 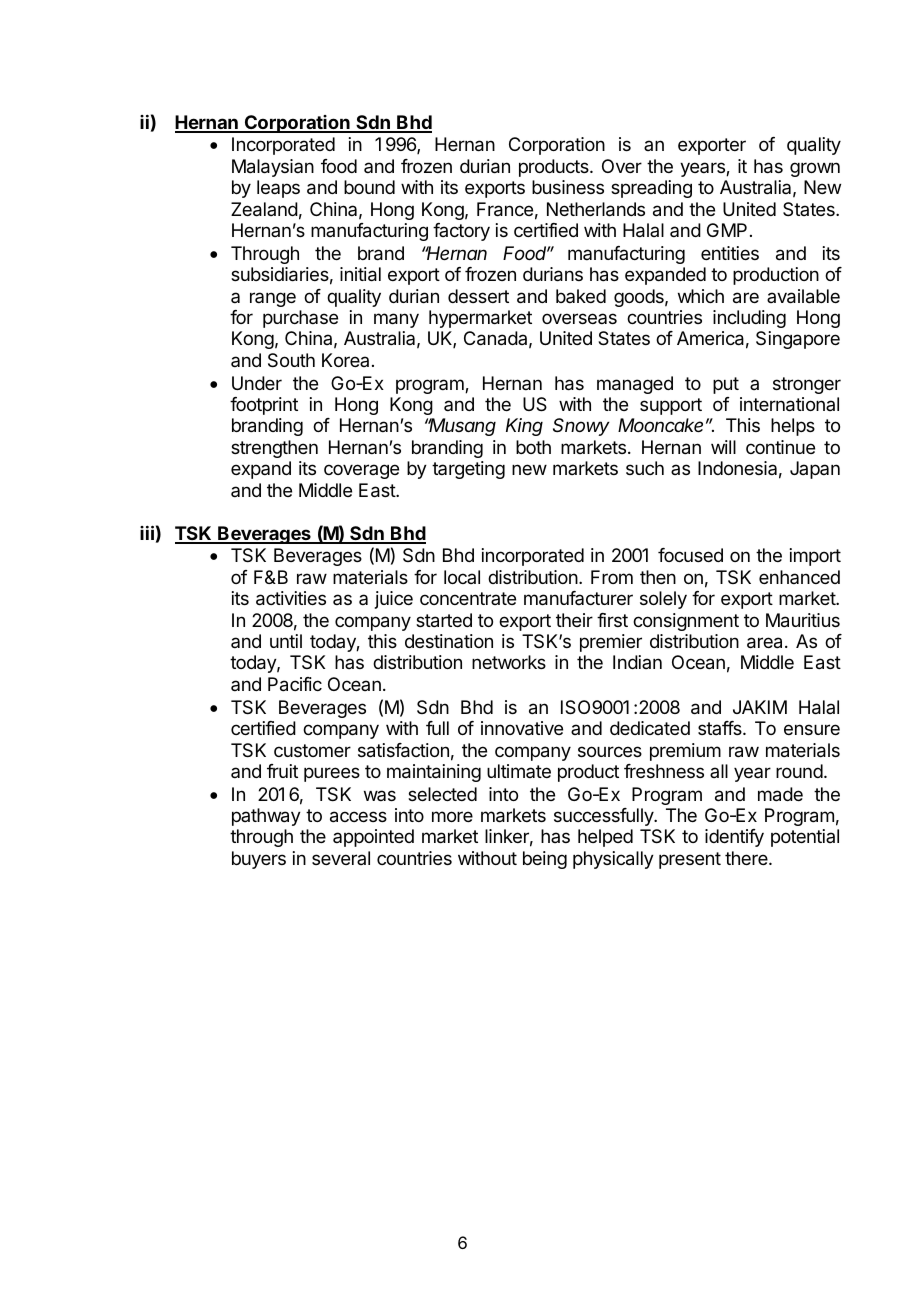 What do you see at coordinates (444, 620) in the screenshot?
I see `started` at bounding box center [444, 620].
